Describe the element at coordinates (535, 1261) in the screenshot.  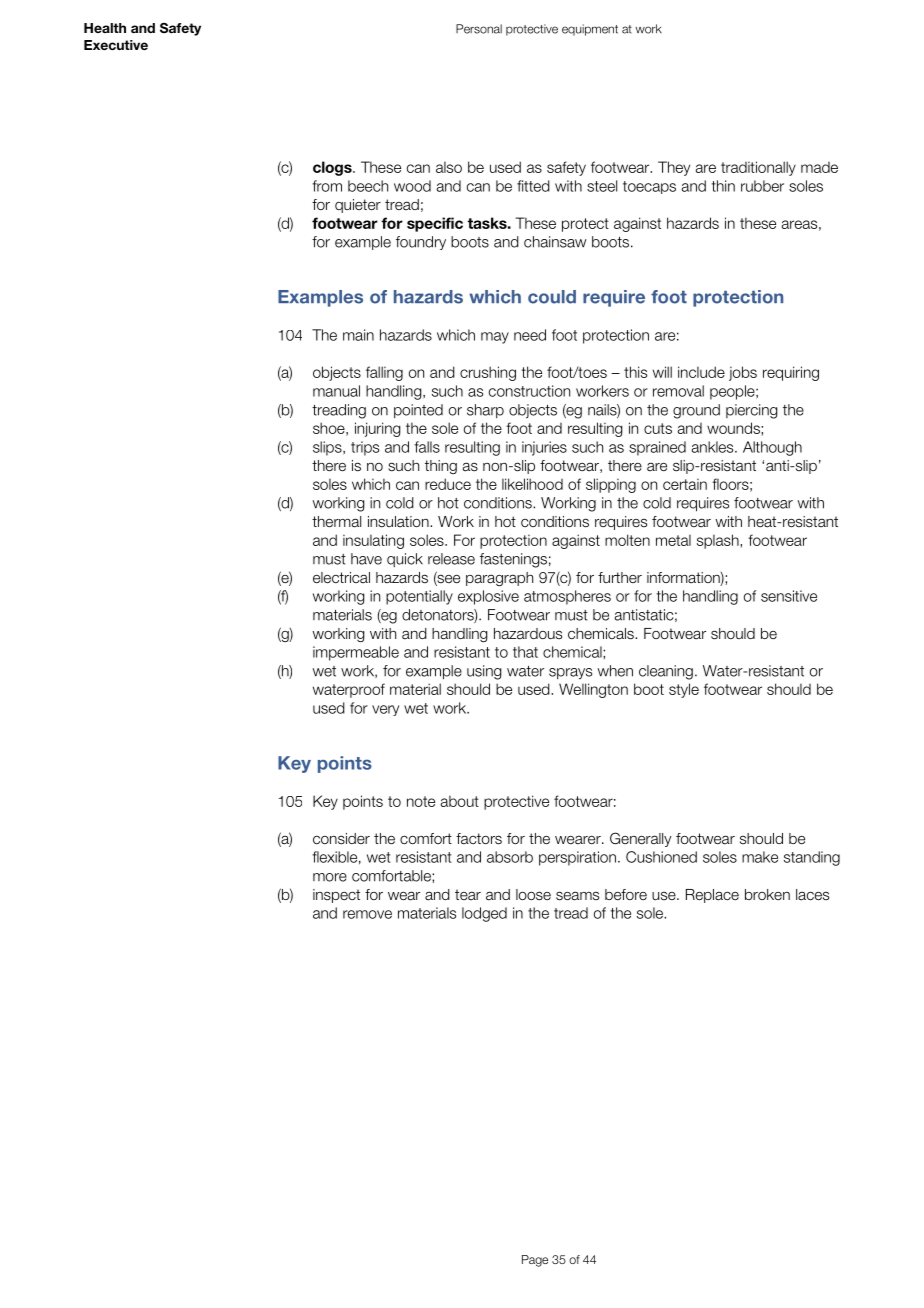
I see `Page` at that location.
